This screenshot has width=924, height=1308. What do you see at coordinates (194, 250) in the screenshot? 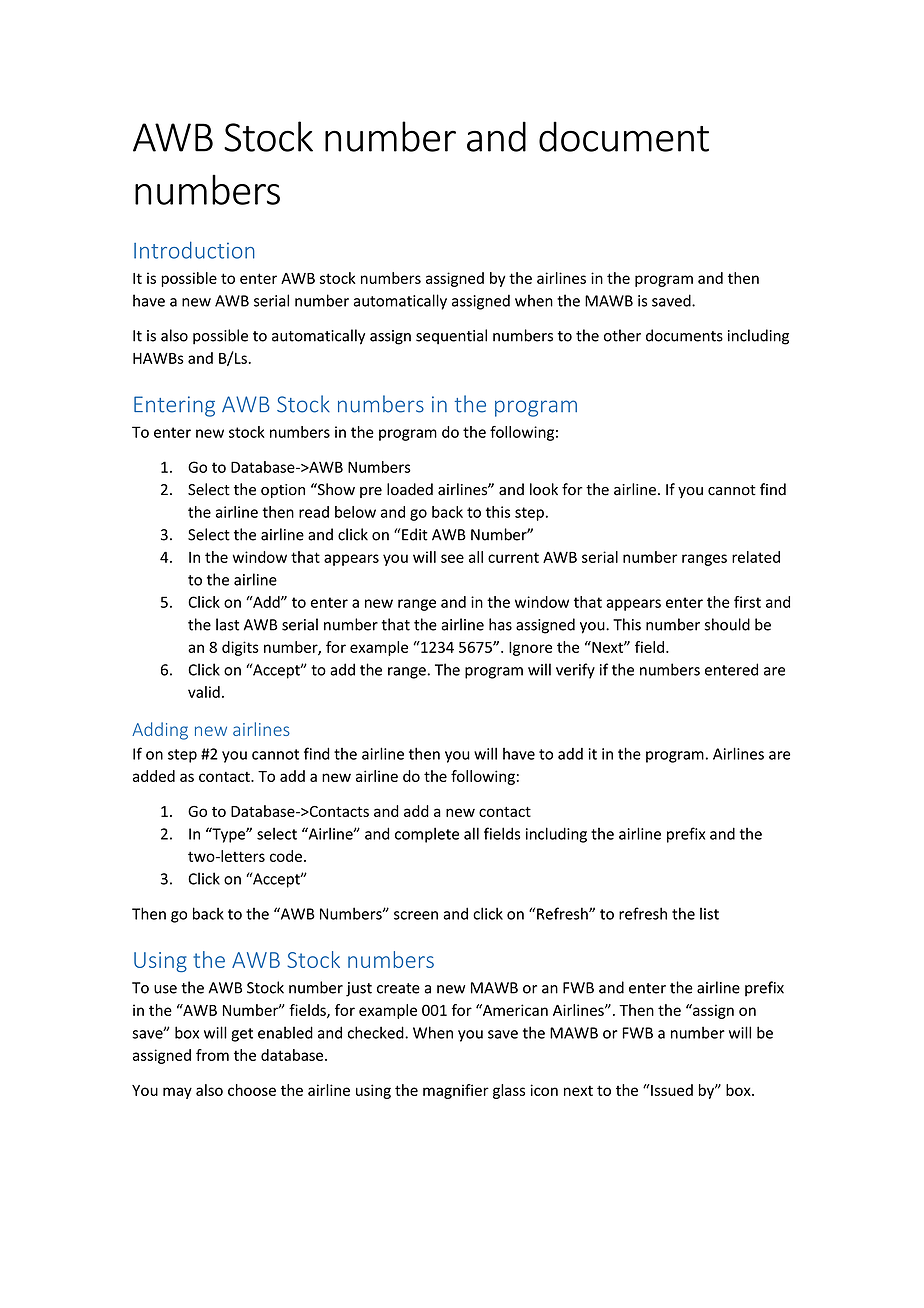
I see `Introduction` at bounding box center [194, 250].
